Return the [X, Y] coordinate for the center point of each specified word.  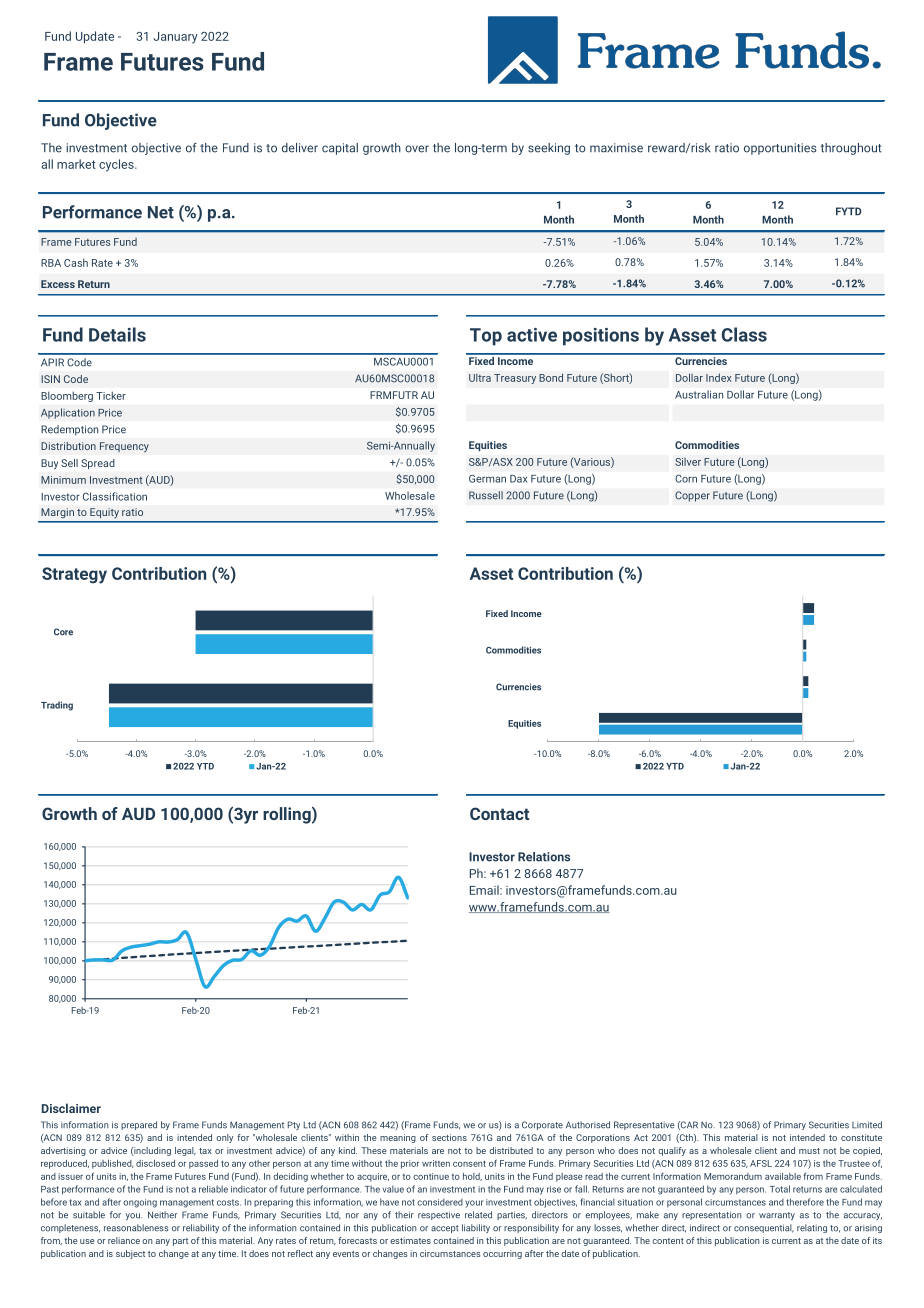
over [417, 149]
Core [63, 632]
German [487, 479]
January [175, 38]
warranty [777, 1216]
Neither [162, 1215]
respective [439, 1215]
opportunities [780, 149]
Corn [686, 479]
